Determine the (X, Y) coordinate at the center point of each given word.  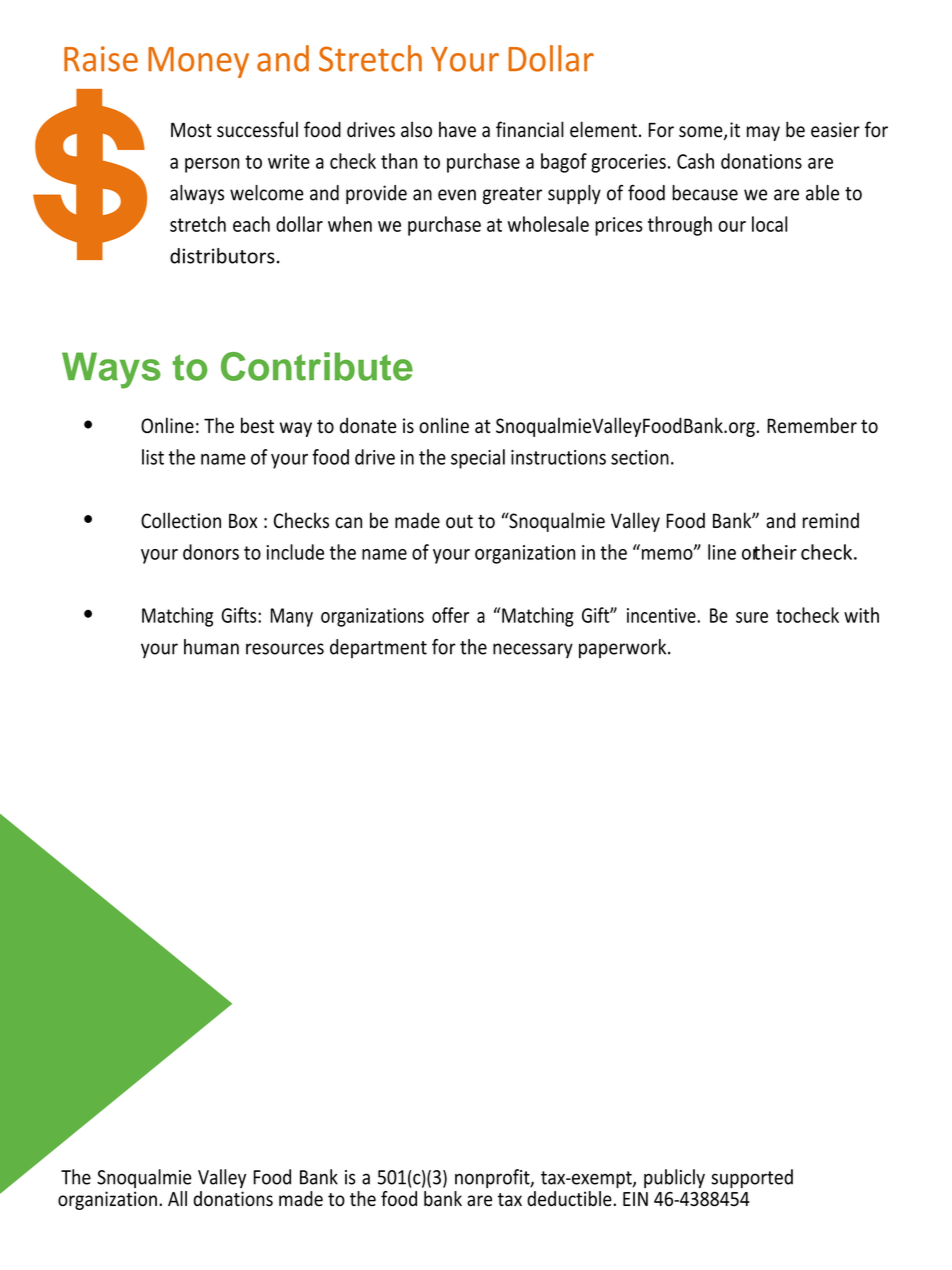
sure (752, 617)
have (457, 129)
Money (198, 62)
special (478, 459)
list (153, 457)
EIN (635, 1199)
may (763, 133)
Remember (812, 425)
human (211, 647)
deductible (570, 1199)
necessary (533, 650)
